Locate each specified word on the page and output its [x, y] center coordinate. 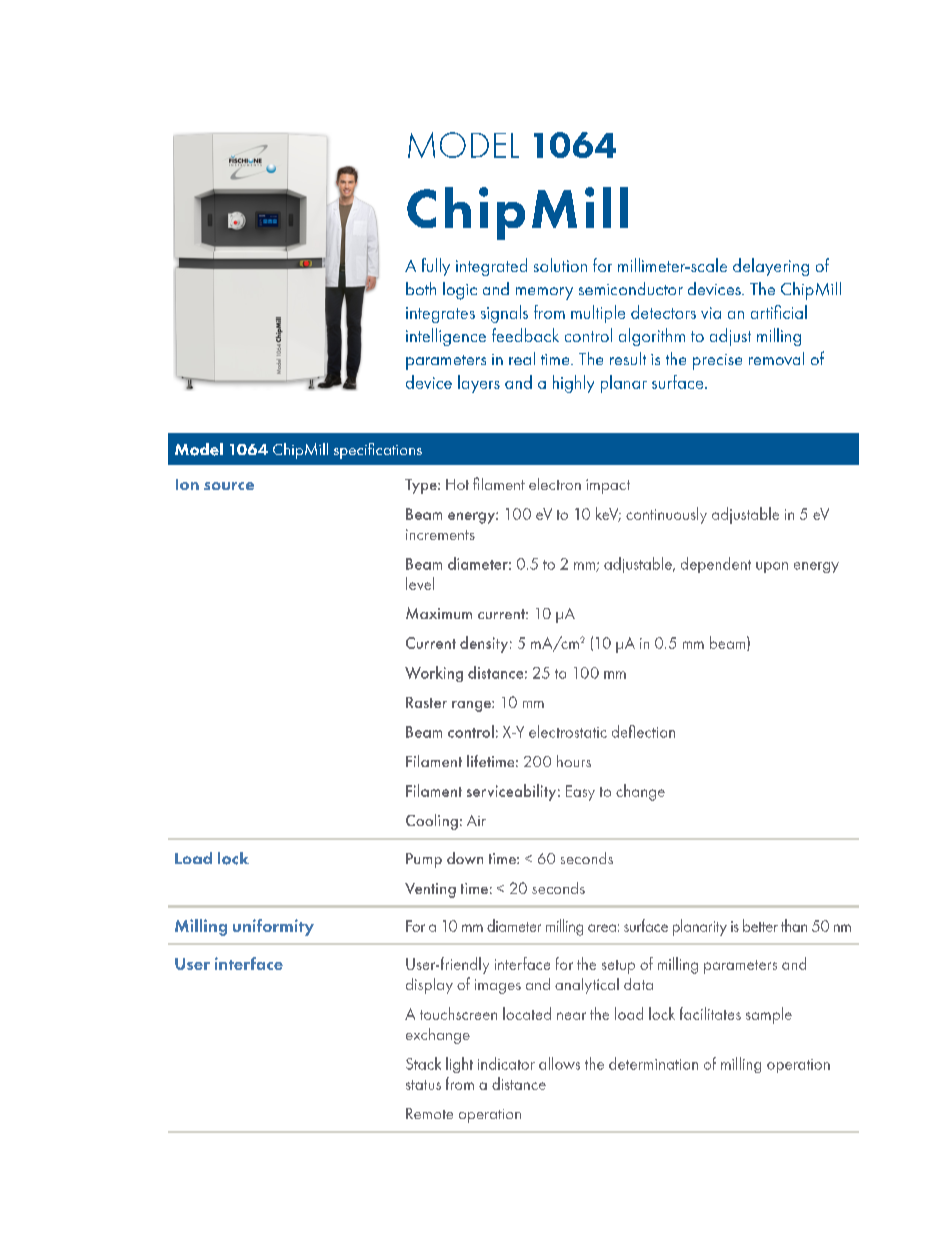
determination [653, 1063]
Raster [426, 702]
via [711, 313]
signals [504, 314]
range [472, 706]
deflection [643, 731]
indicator [506, 1063]
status [423, 1085]
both [421, 288]
